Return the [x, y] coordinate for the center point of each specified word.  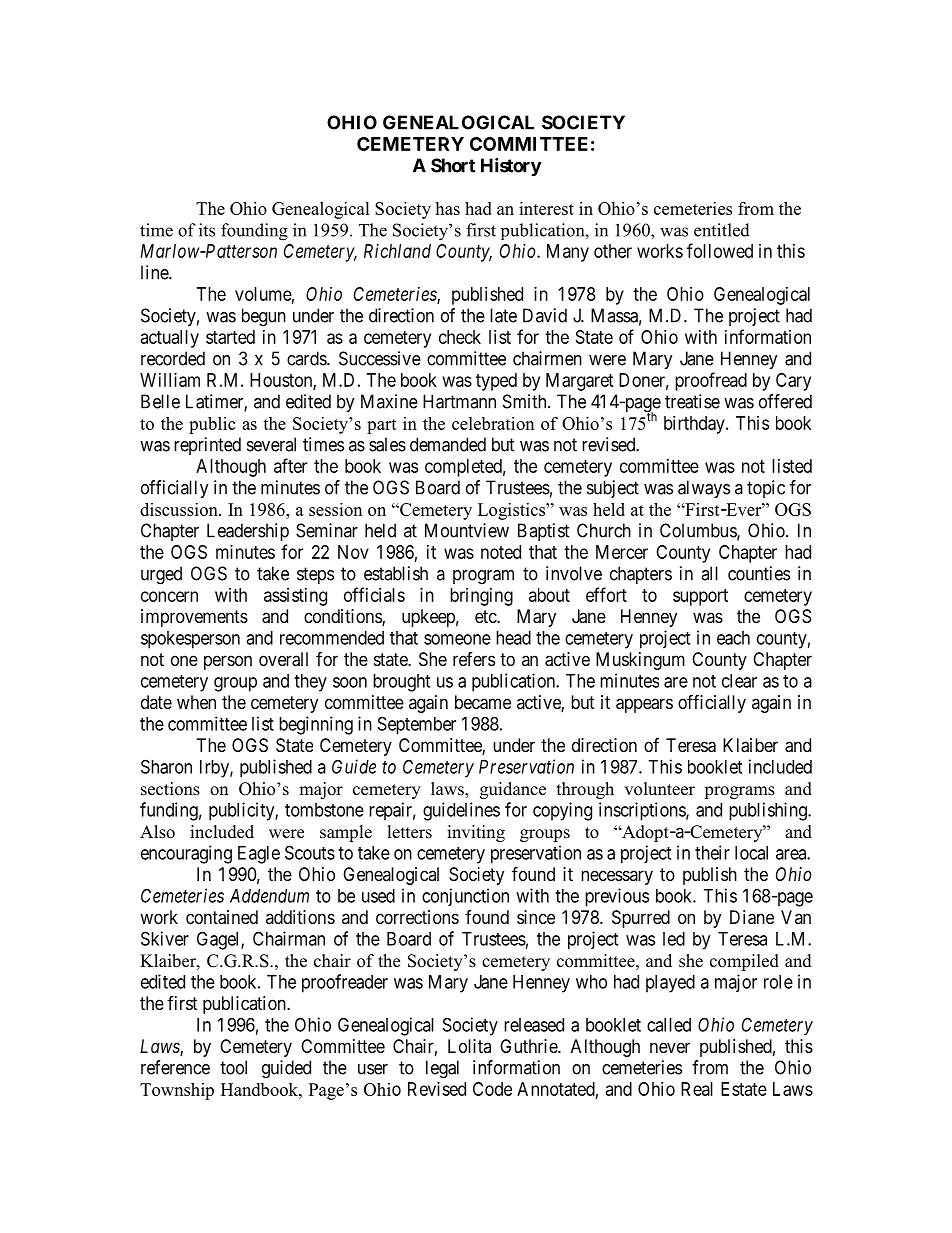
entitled [722, 230]
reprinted [207, 446]
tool [233, 1067]
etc [486, 616]
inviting [476, 833]
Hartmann [459, 401]
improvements [194, 618]
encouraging [186, 854]
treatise [692, 401]
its [207, 230]
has [447, 208]
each [733, 638]
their [712, 852]
